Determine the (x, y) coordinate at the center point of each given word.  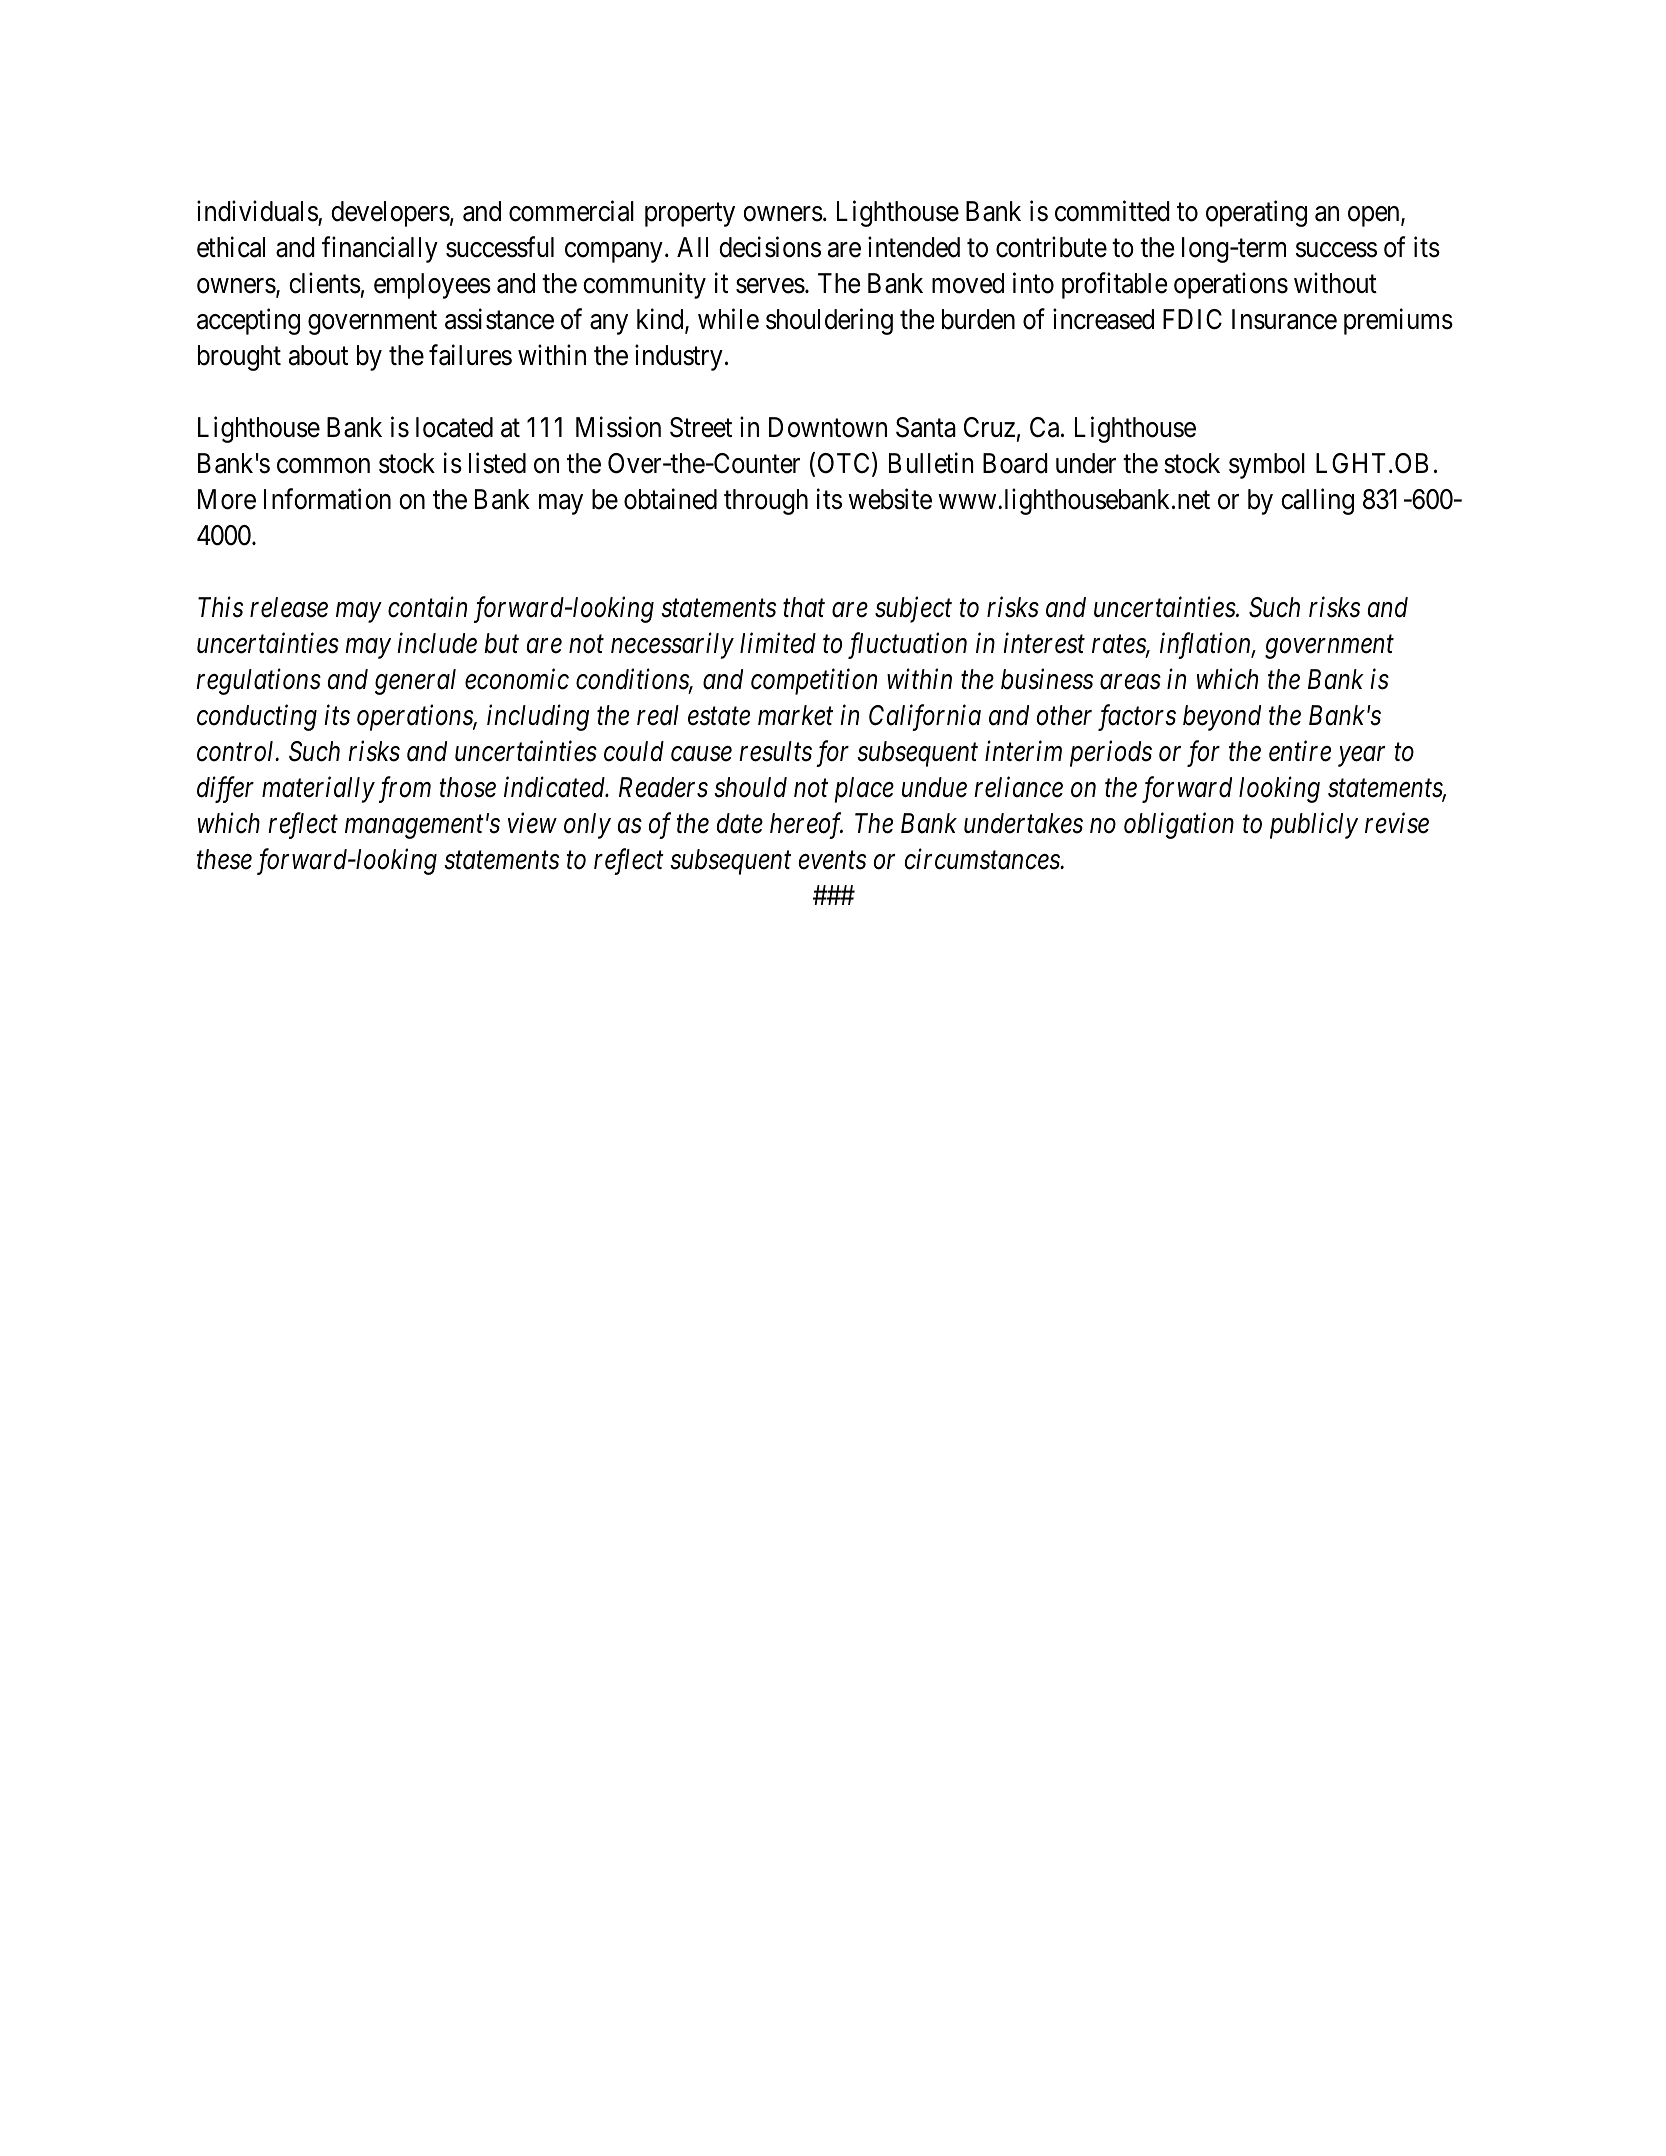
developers (390, 214)
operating (1256, 213)
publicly (1314, 825)
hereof (806, 825)
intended (914, 247)
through (766, 502)
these (224, 859)
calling (1317, 501)
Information (327, 499)
